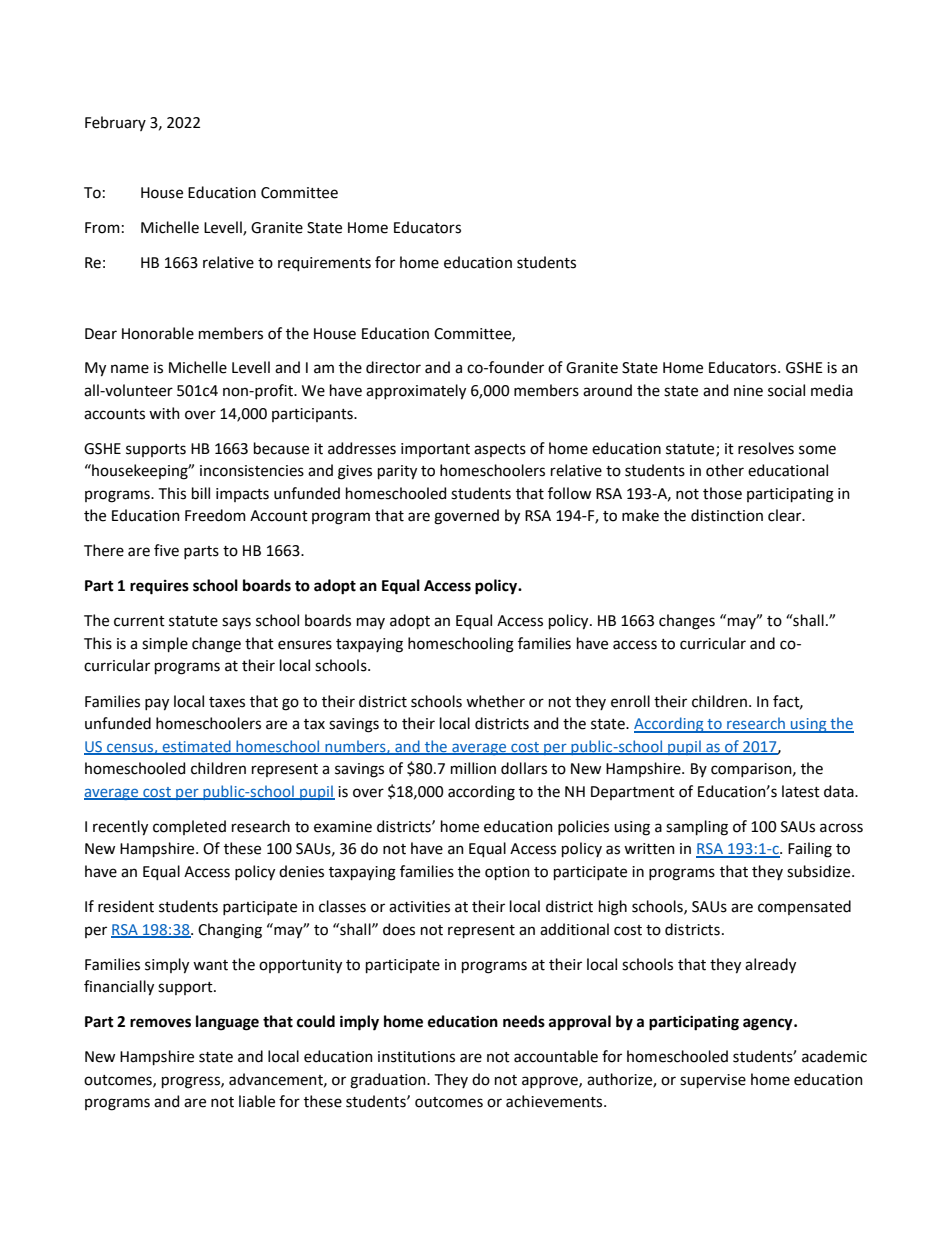 This document has width=952, height=1233. Describe the element at coordinates (766, 448) in the document. I see `resolves` at that location.
